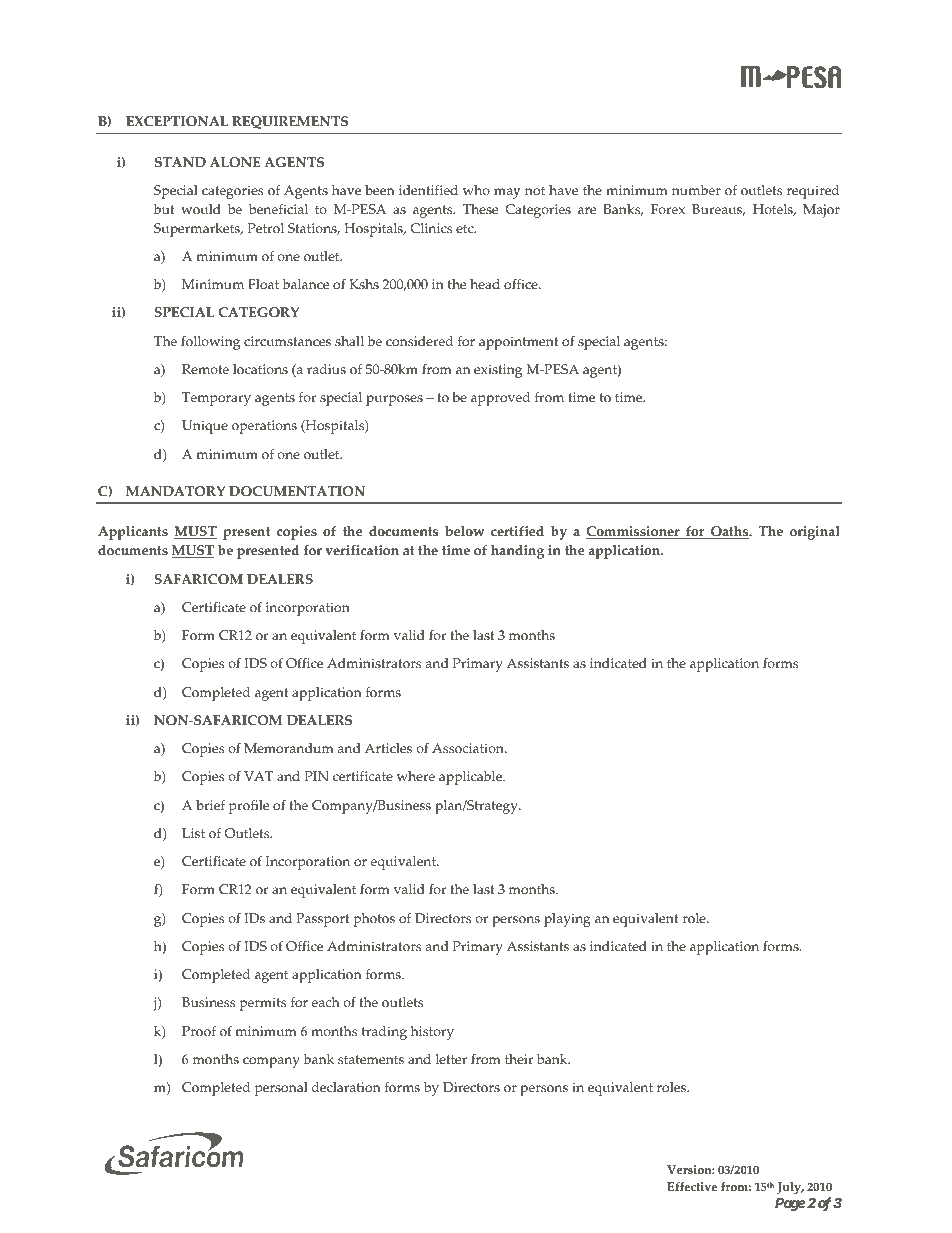  I want to click on Oaths, so click(730, 532).
